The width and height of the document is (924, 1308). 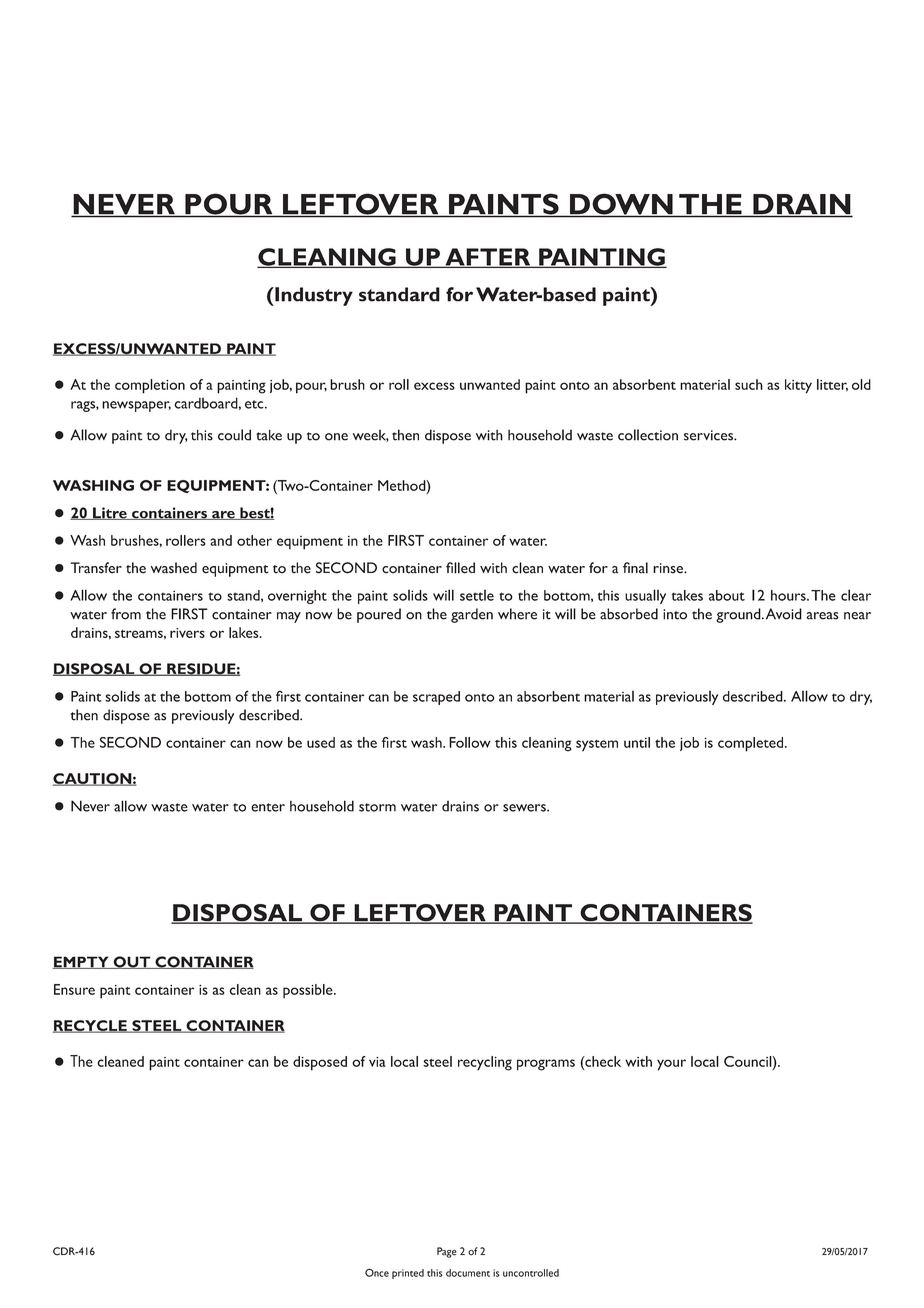 I want to click on RECYCLE, so click(x=91, y=1026).
